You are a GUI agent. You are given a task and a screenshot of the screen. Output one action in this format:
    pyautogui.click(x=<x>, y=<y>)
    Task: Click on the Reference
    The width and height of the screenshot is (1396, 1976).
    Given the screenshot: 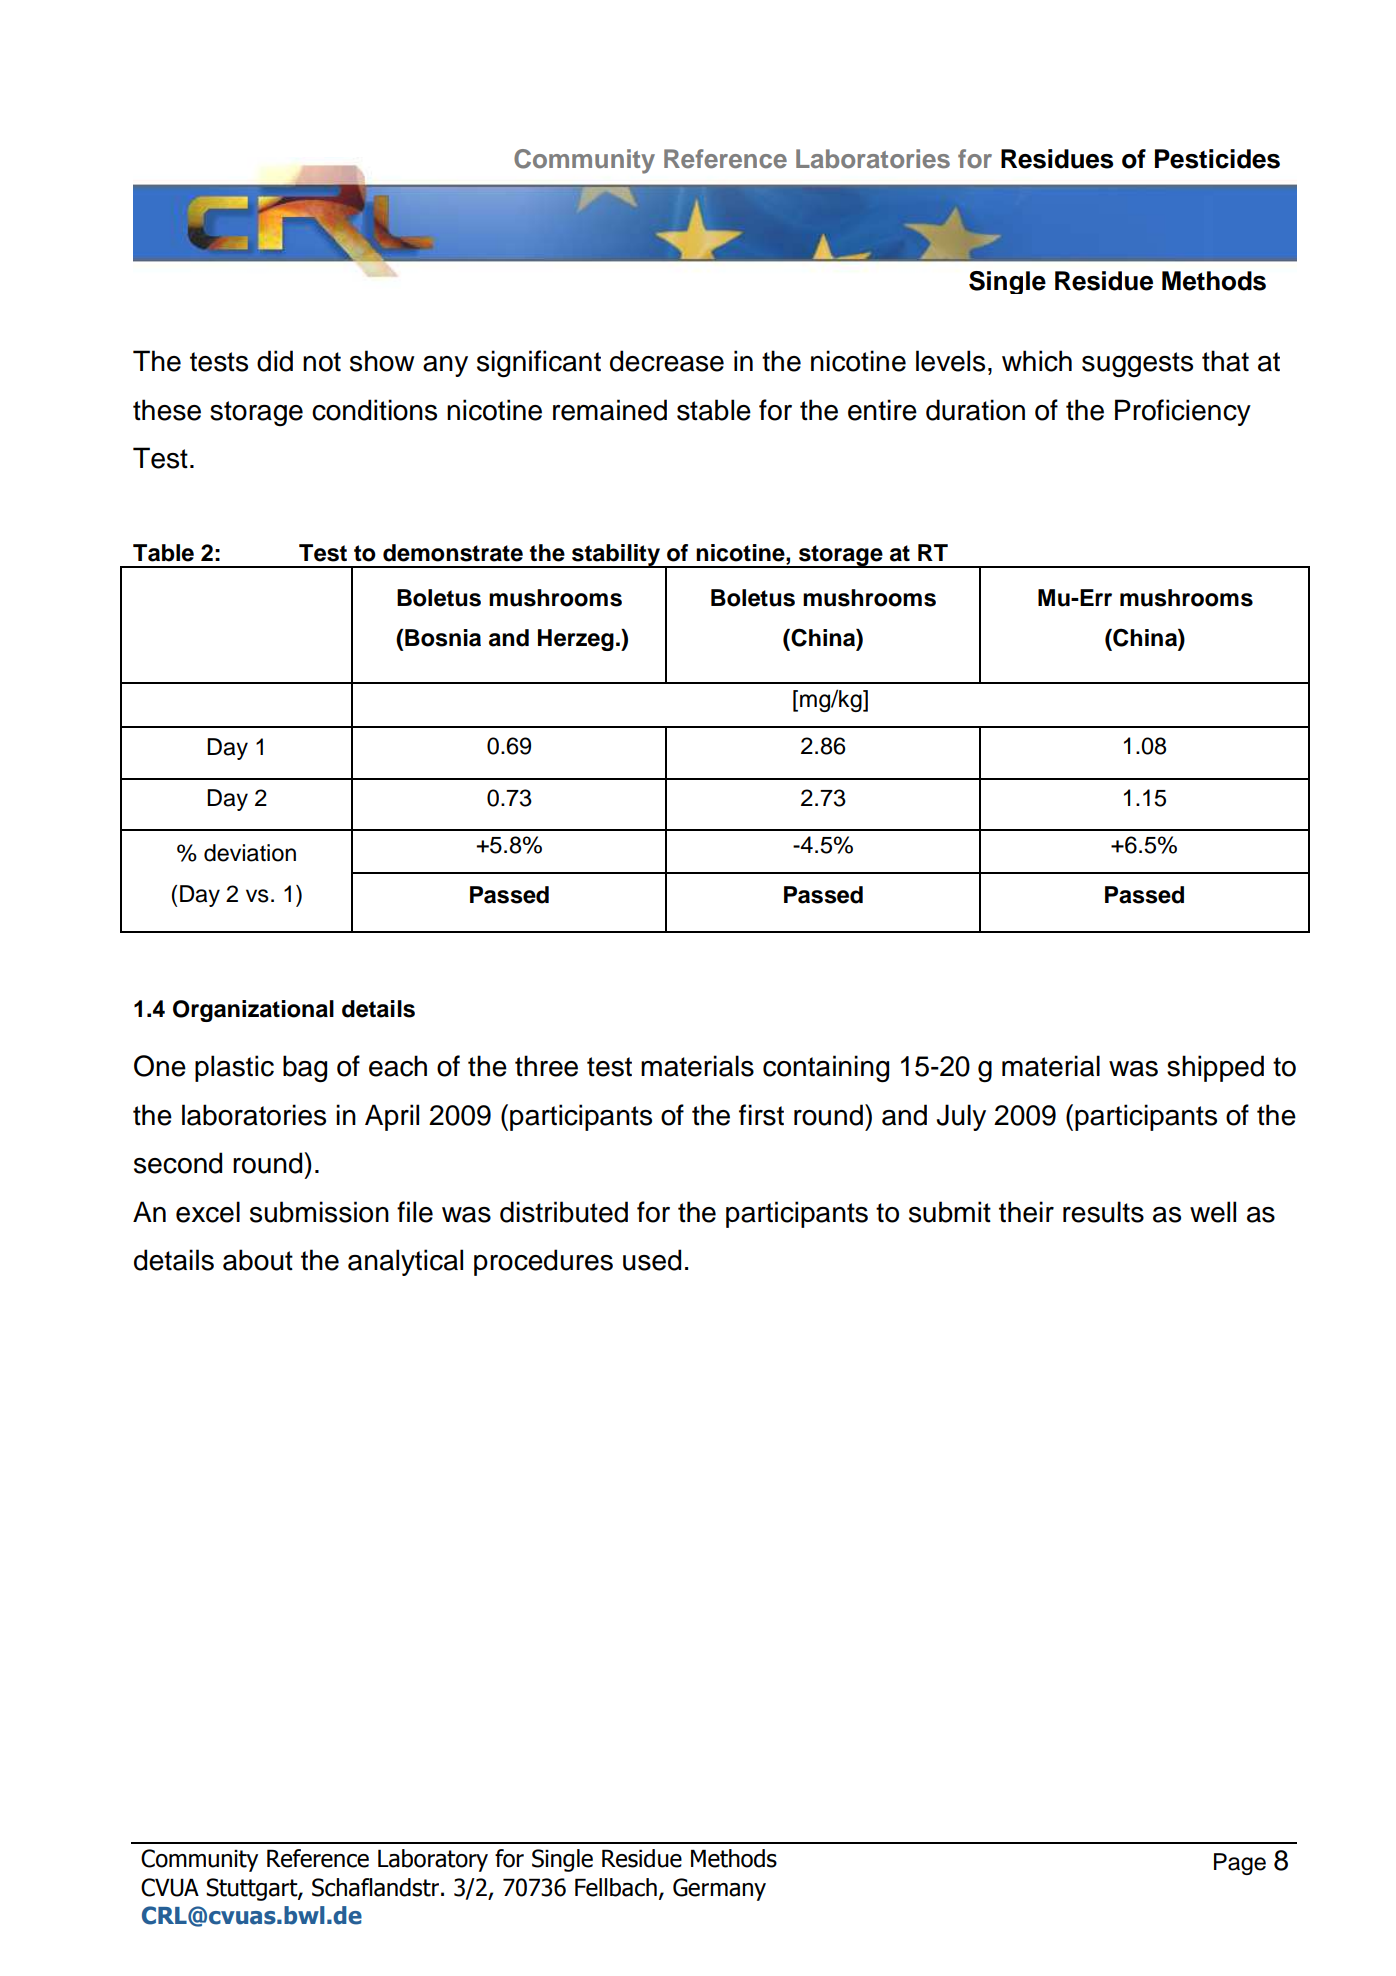 What is the action you would take?
    pyautogui.click(x=725, y=158)
